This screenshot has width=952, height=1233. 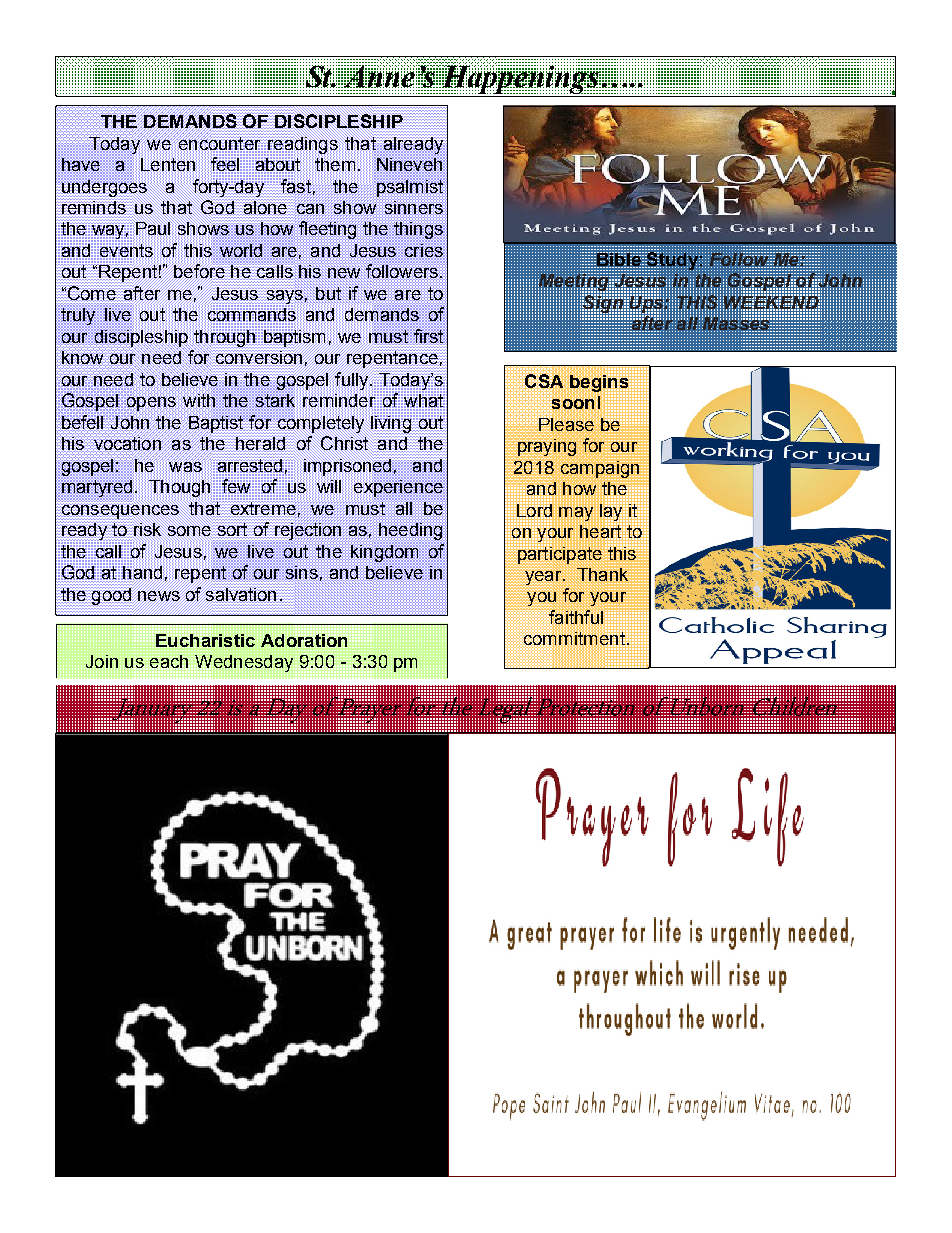 What do you see at coordinates (310, 209) in the screenshot?
I see `can` at bounding box center [310, 209].
